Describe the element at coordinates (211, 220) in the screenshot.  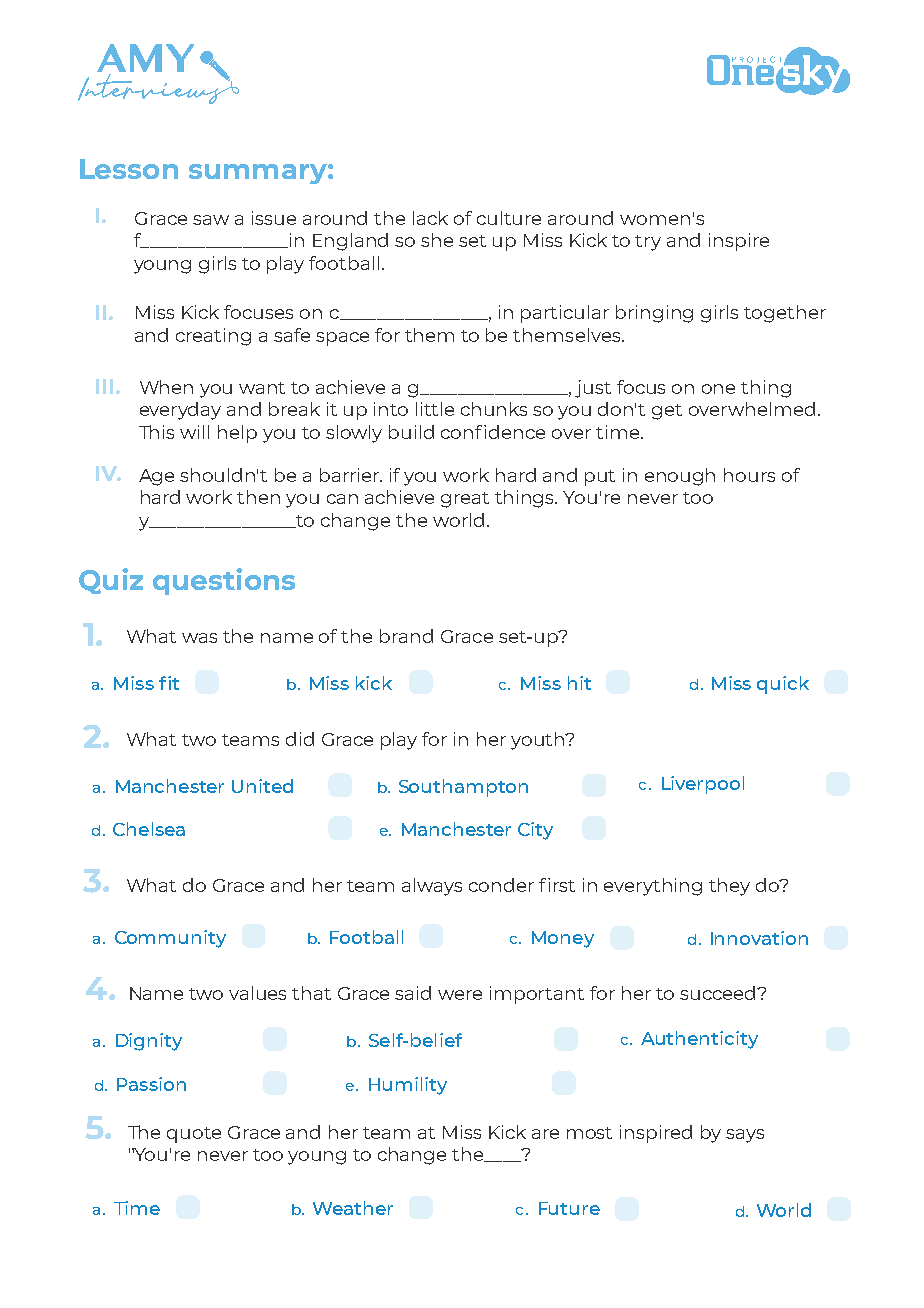
I see `saw` at that location.
